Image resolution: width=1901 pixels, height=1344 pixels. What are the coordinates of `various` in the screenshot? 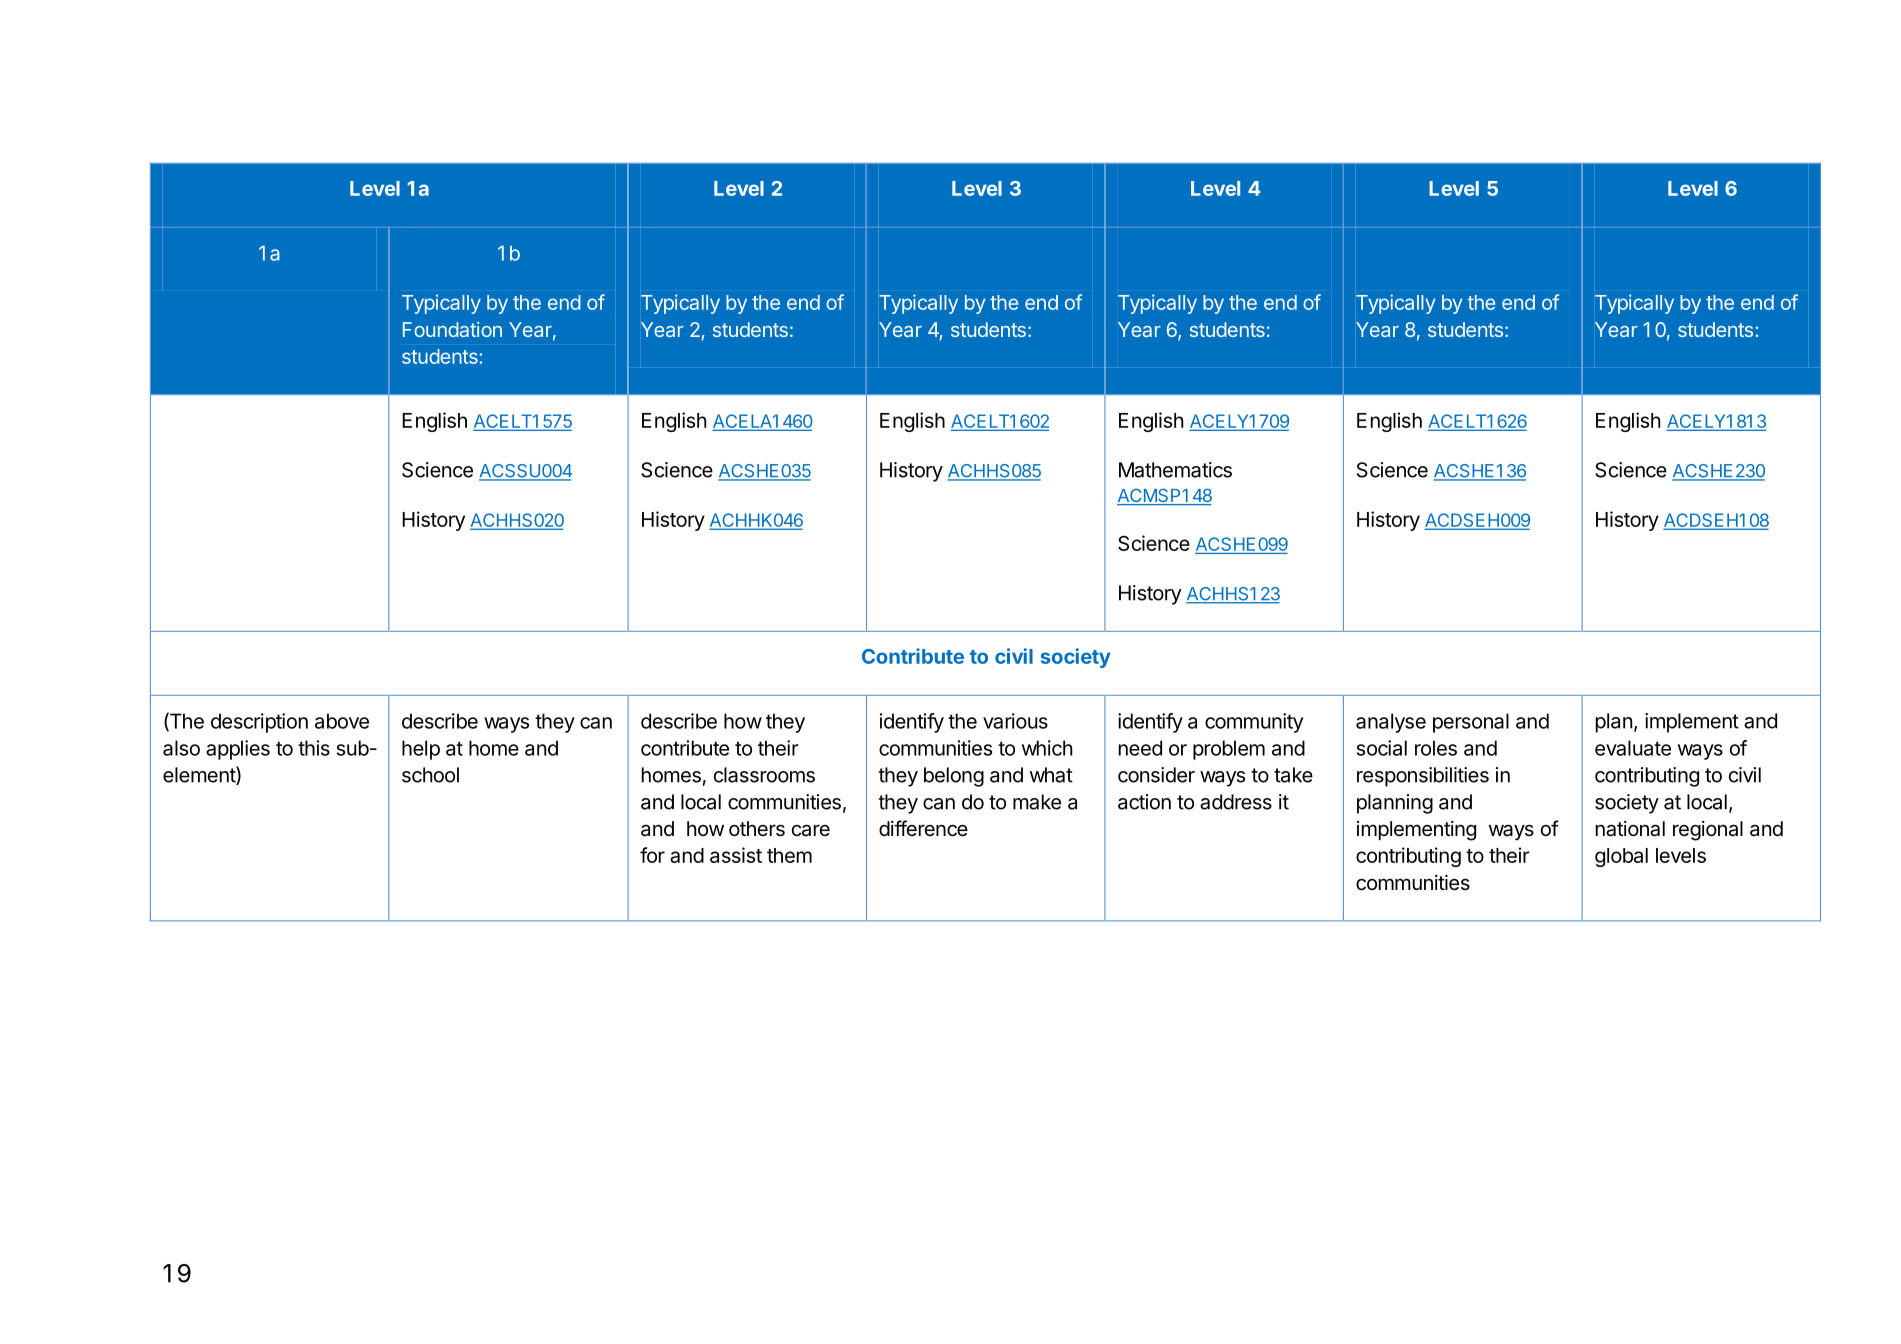 It's located at (1015, 721).
